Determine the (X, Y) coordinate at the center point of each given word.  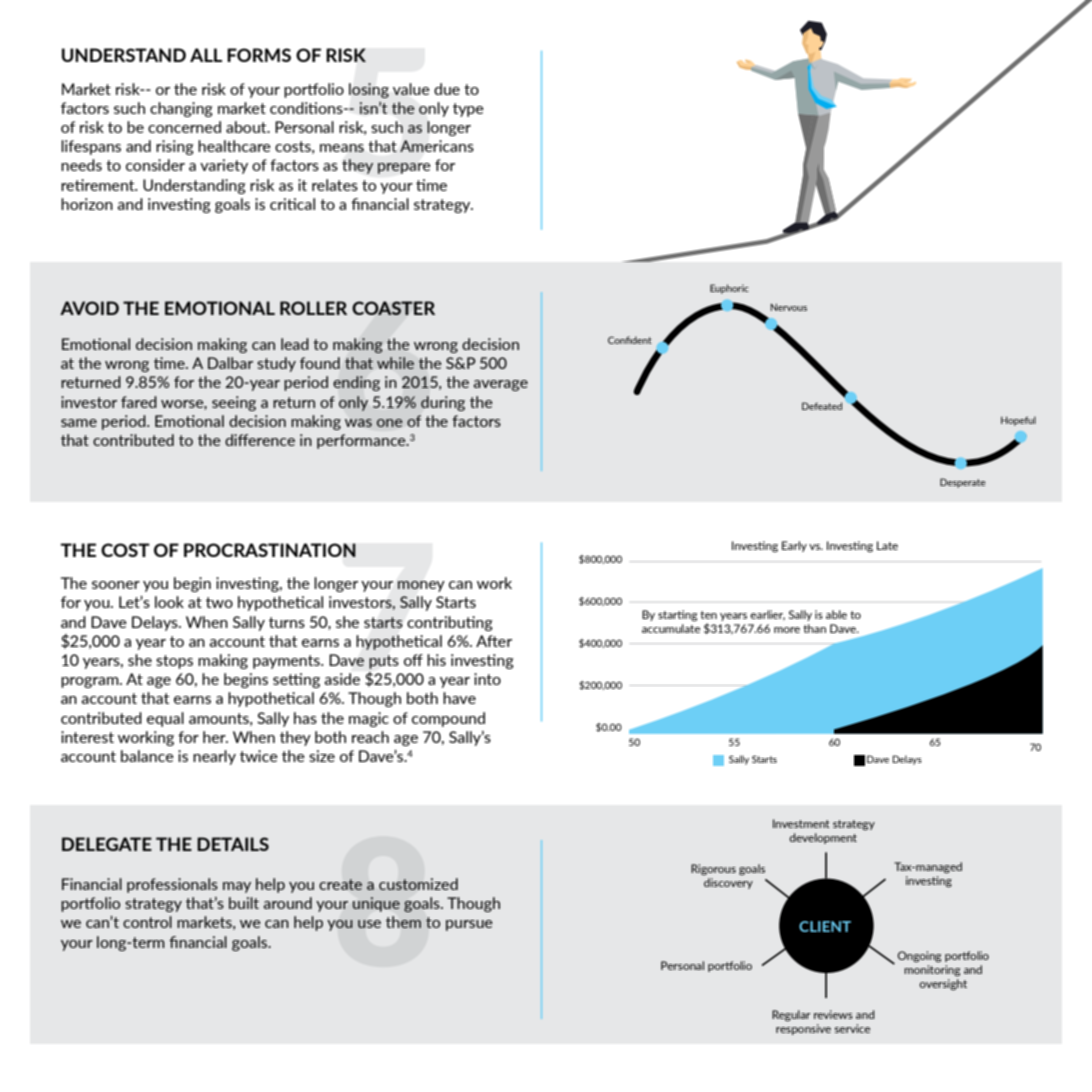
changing (181, 109)
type (468, 110)
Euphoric (729, 289)
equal (165, 719)
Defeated (822, 406)
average (500, 385)
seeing (234, 403)
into (487, 679)
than (814, 628)
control (147, 922)
